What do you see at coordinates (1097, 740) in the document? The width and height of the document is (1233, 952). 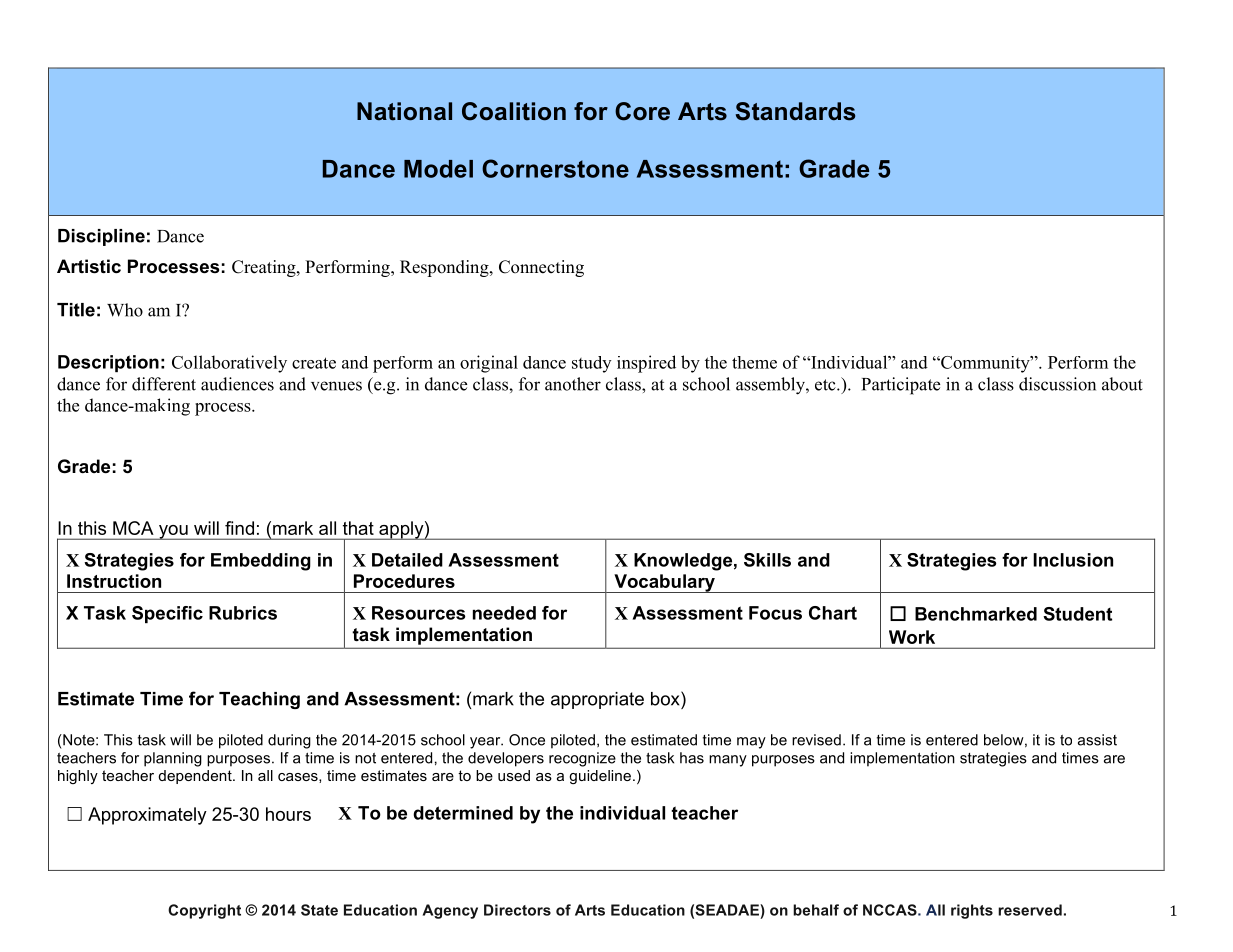 I see `assist` at bounding box center [1097, 740].
